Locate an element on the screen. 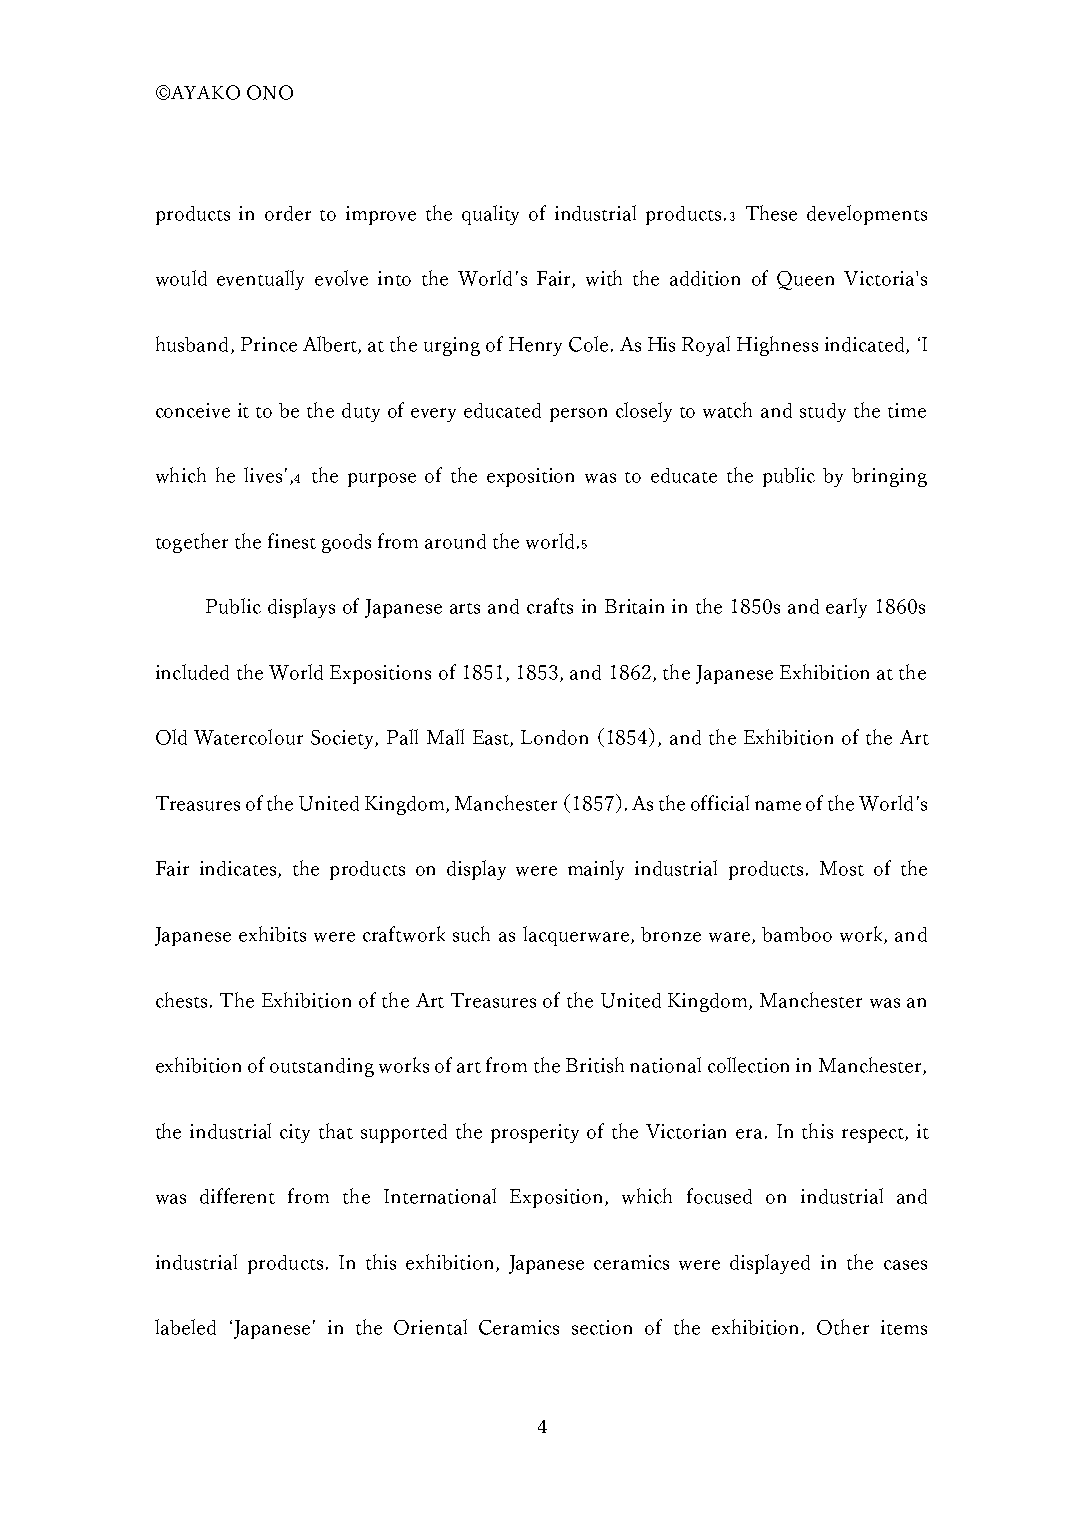  quality is located at coordinates (490, 215).
